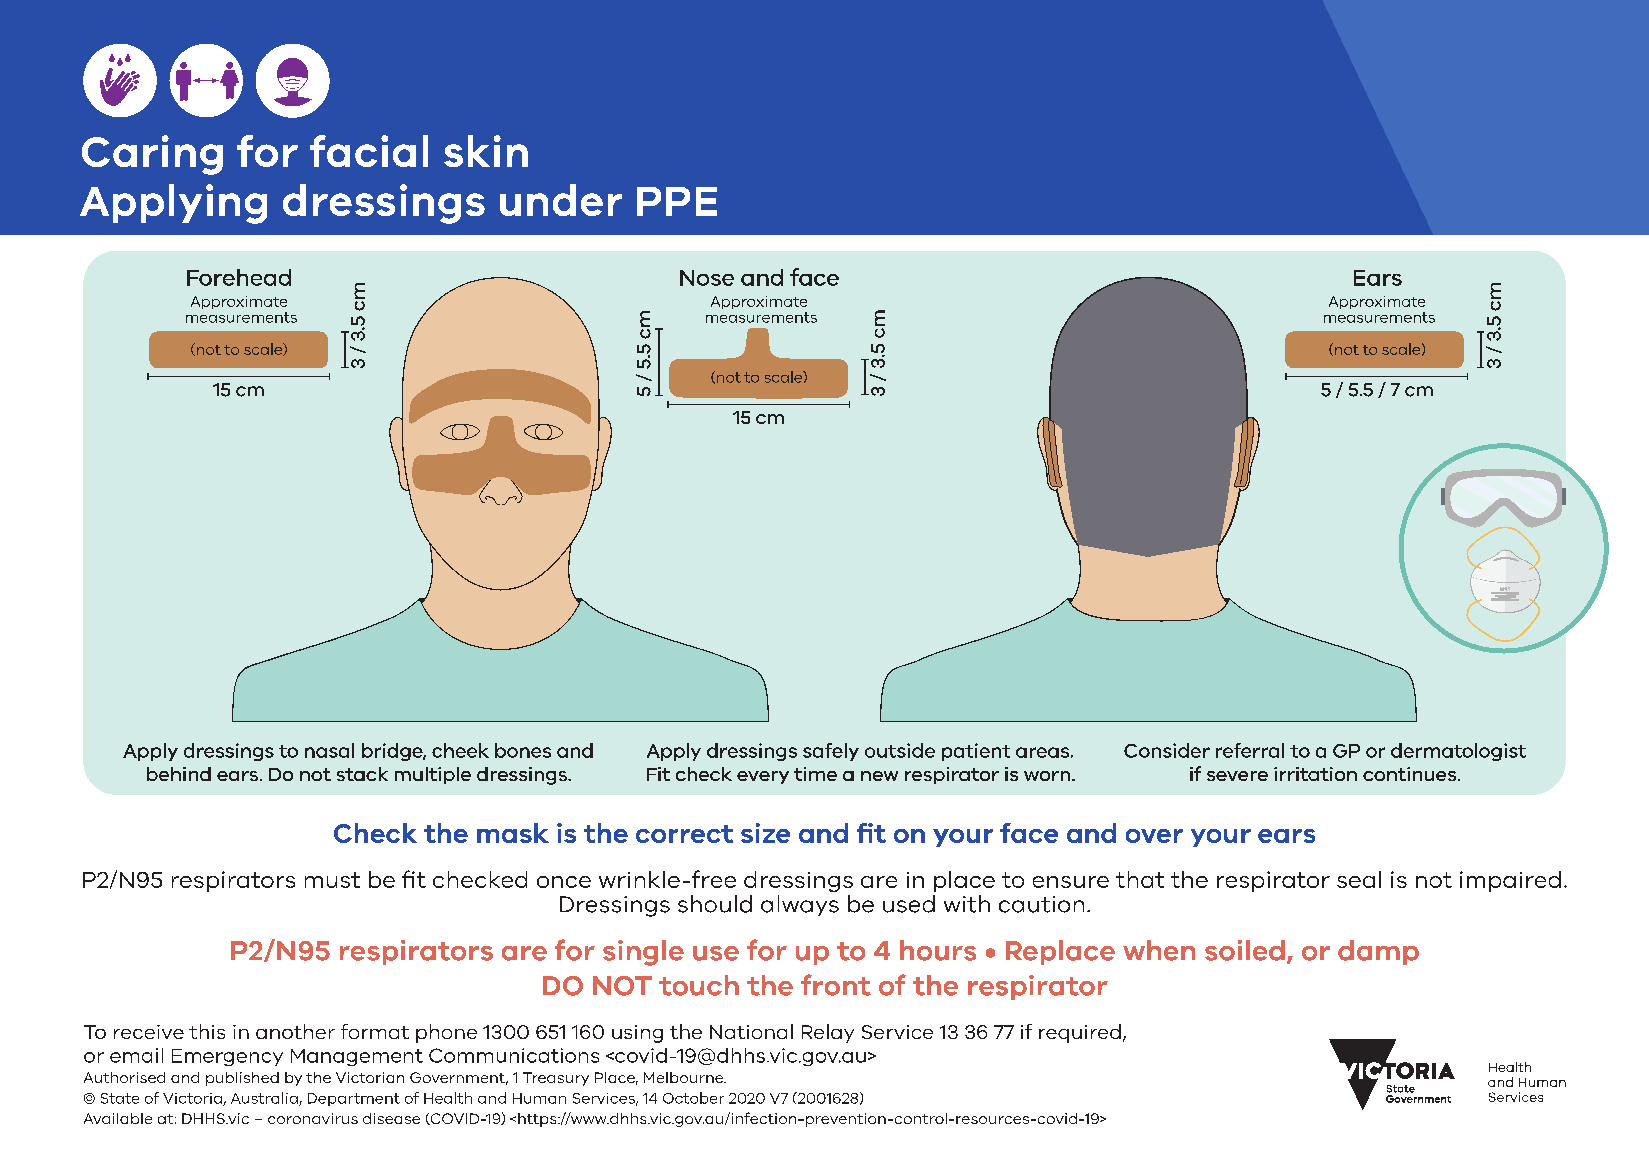 The height and width of the screenshot is (1166, 1649). What do you see at coordinates (1315, 774) in the screenshot?
I see `irritation` at bounding box center [1315, 774].
